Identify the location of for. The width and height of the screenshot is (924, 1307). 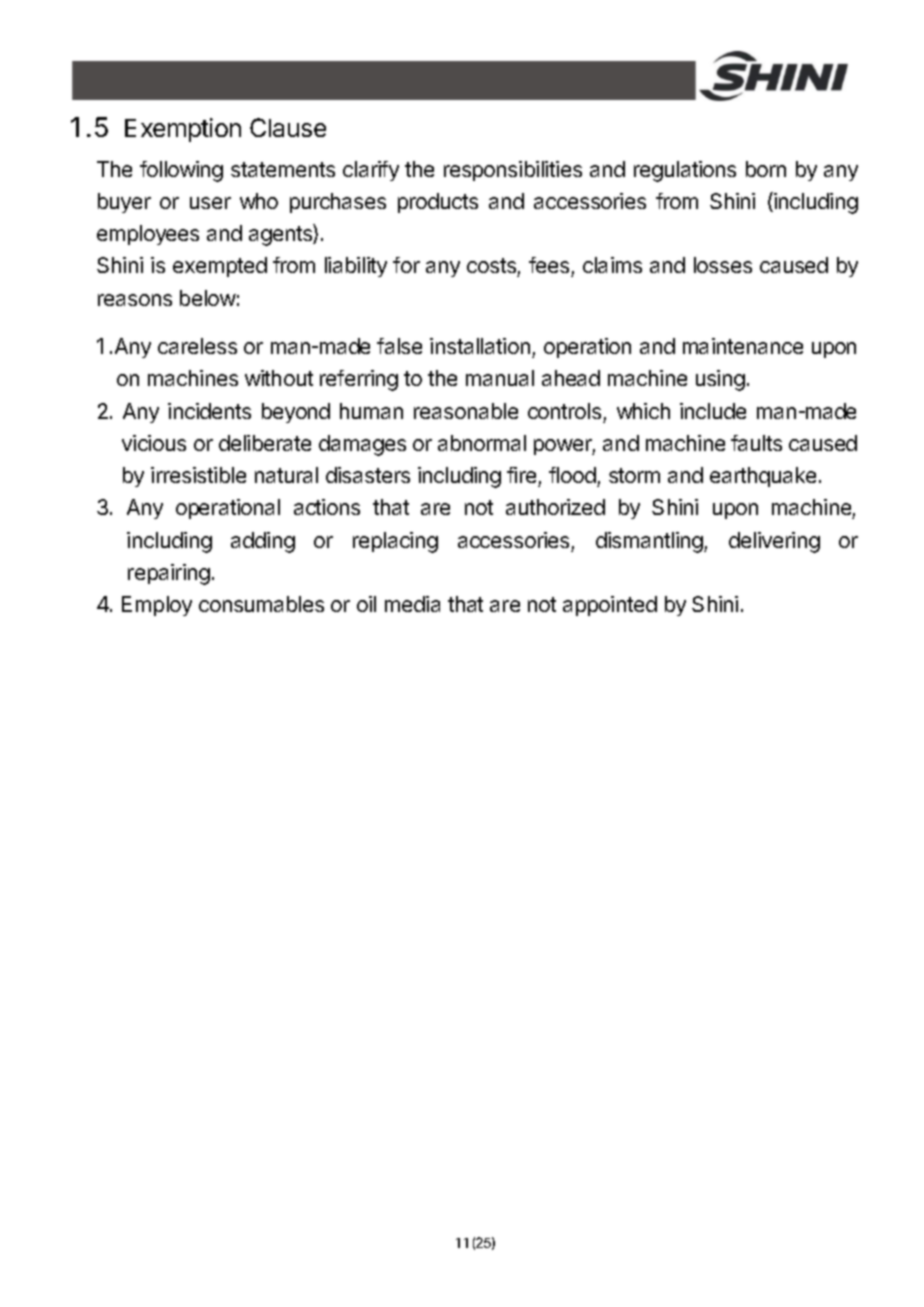
(406, 265).
